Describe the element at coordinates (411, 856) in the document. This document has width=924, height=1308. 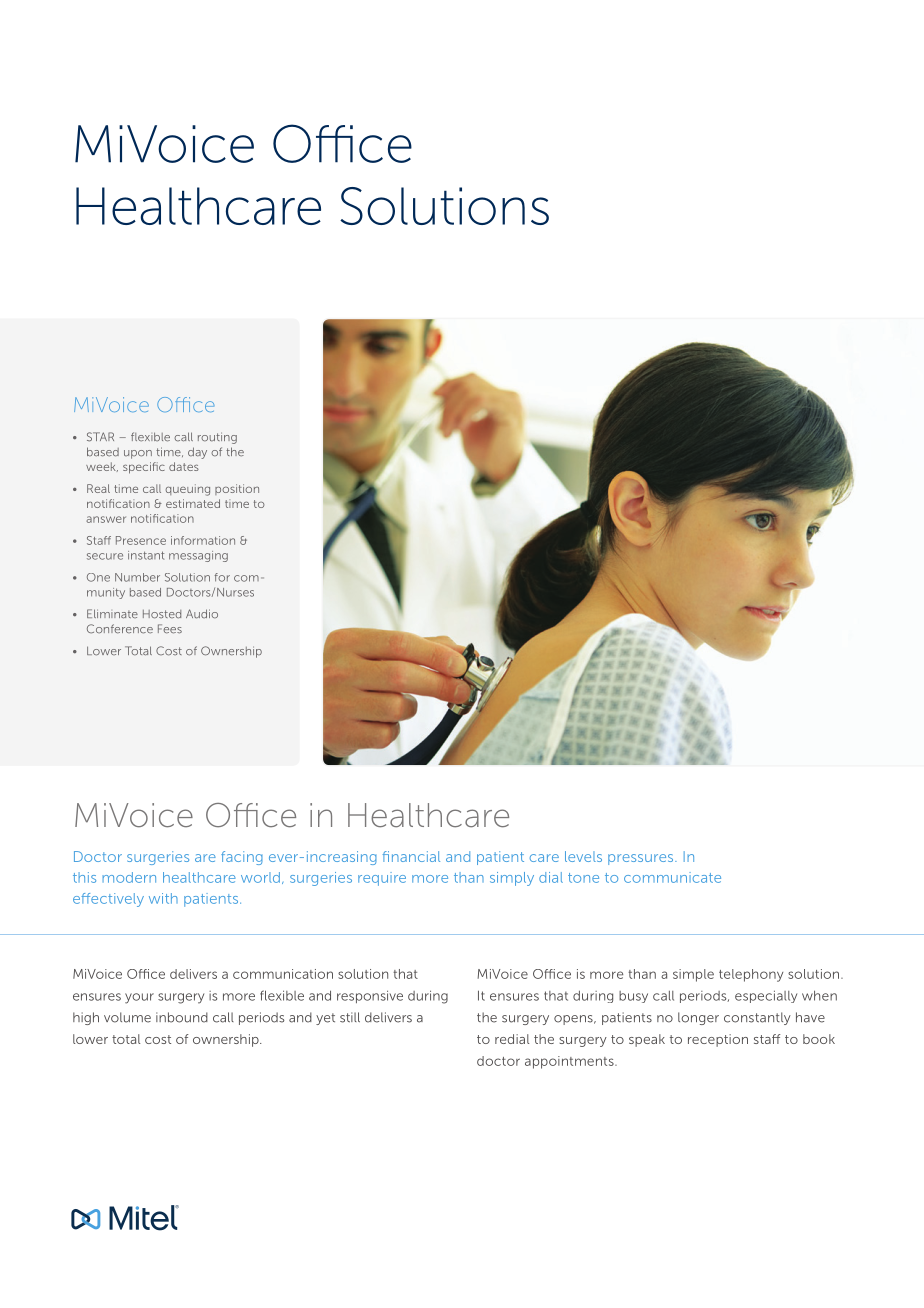
I see `financial` at that location.
